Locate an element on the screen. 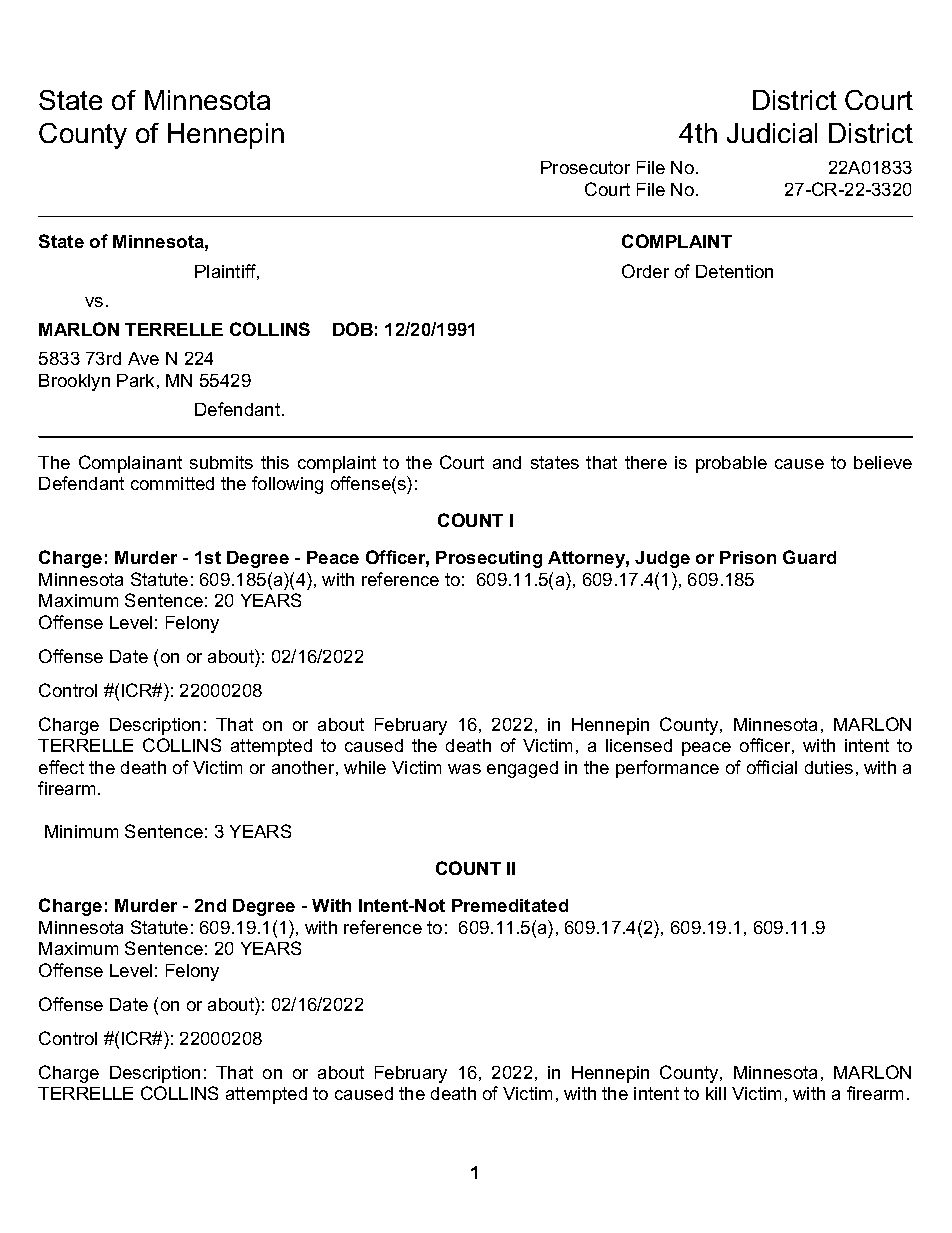  Park is located at coordinates (135, 380).
